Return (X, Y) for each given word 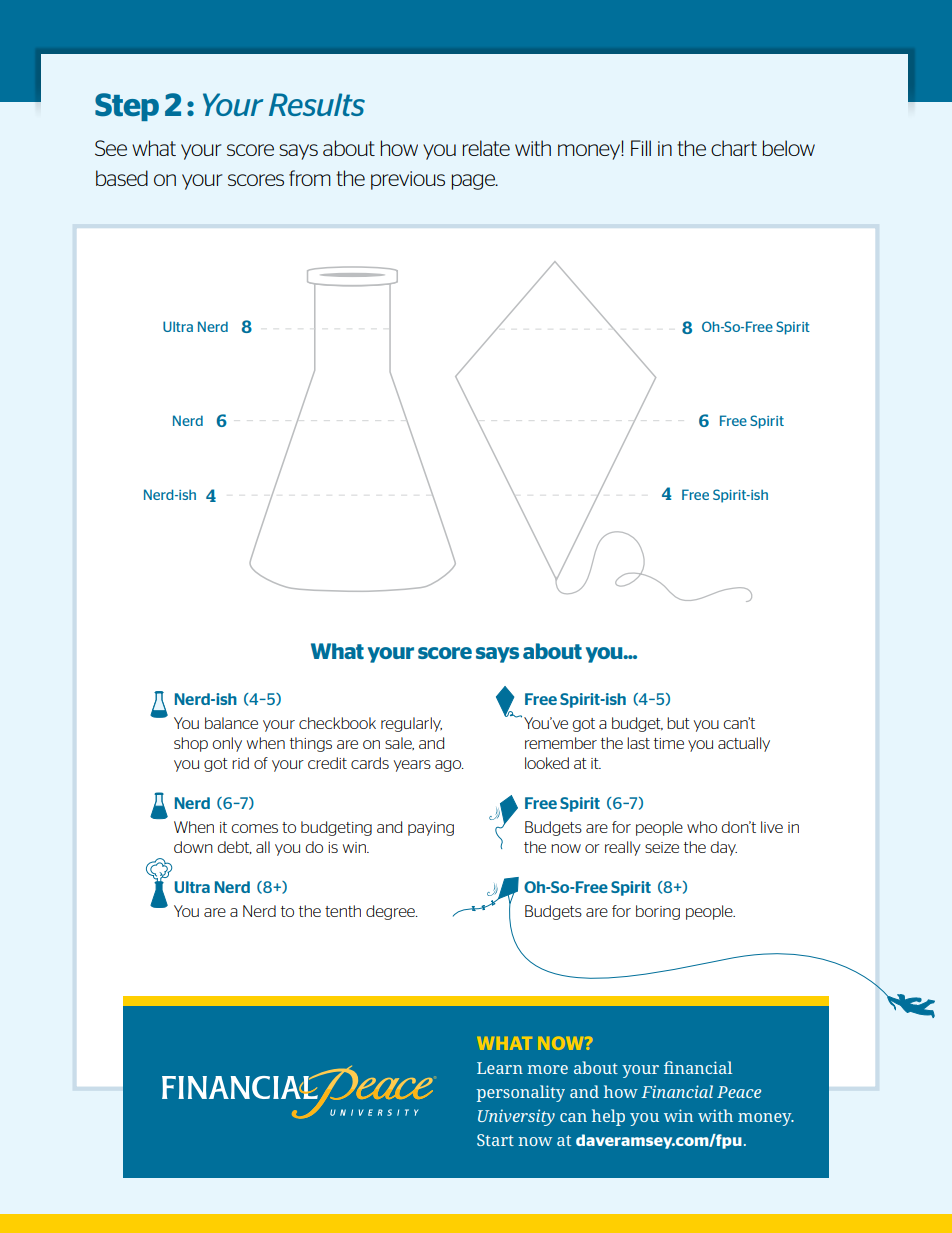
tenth (343, 911)
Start (495, 1140)
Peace (739, 1092)
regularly (411, 724)
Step (127, 107)
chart (734, 148)
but (678, 723)
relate (486, 148)
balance (231, 723)
